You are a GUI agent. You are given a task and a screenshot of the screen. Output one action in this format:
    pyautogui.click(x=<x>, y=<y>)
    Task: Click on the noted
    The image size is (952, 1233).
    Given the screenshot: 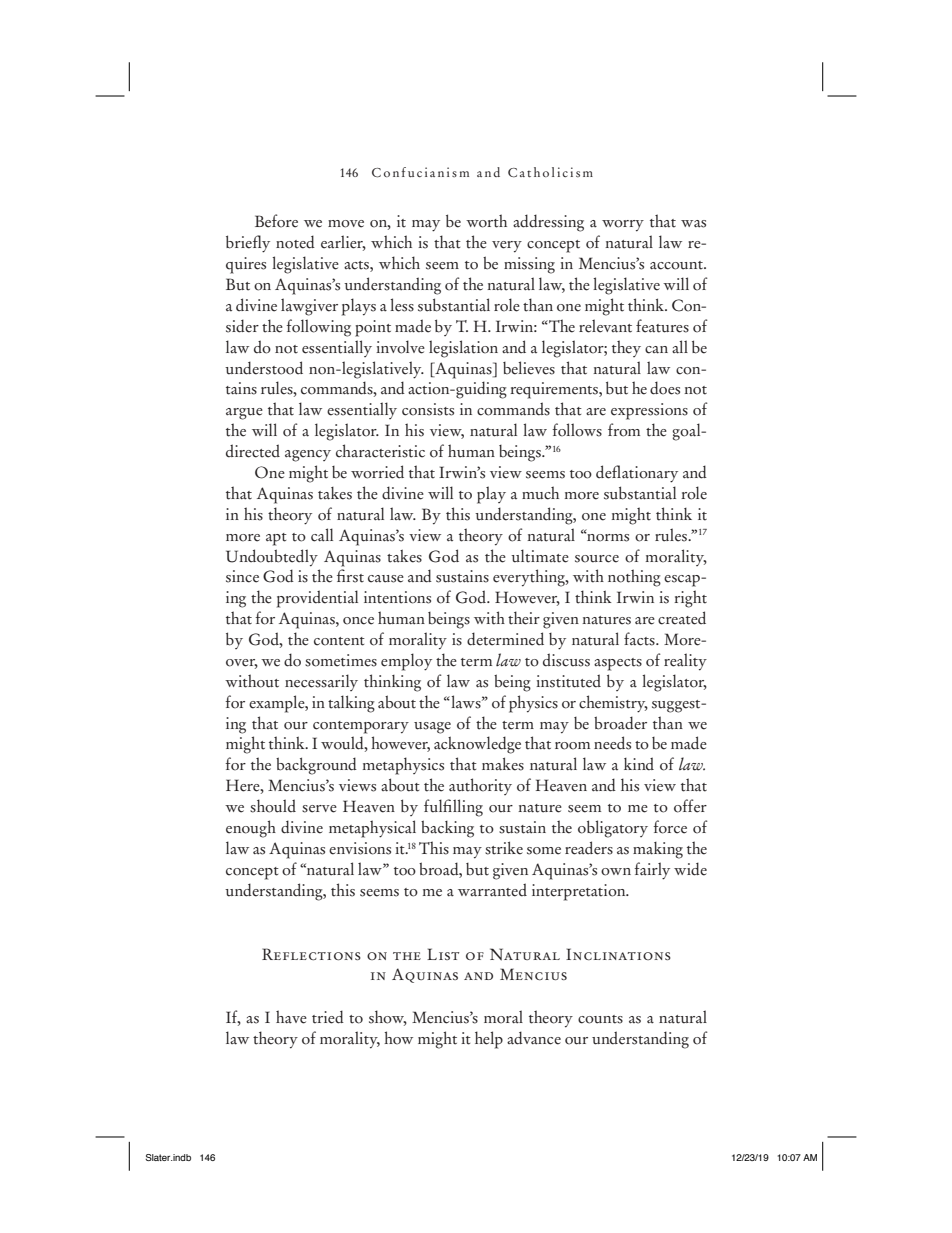 What is the action you would take?
    pyautogui.click(x=295, y=242)
